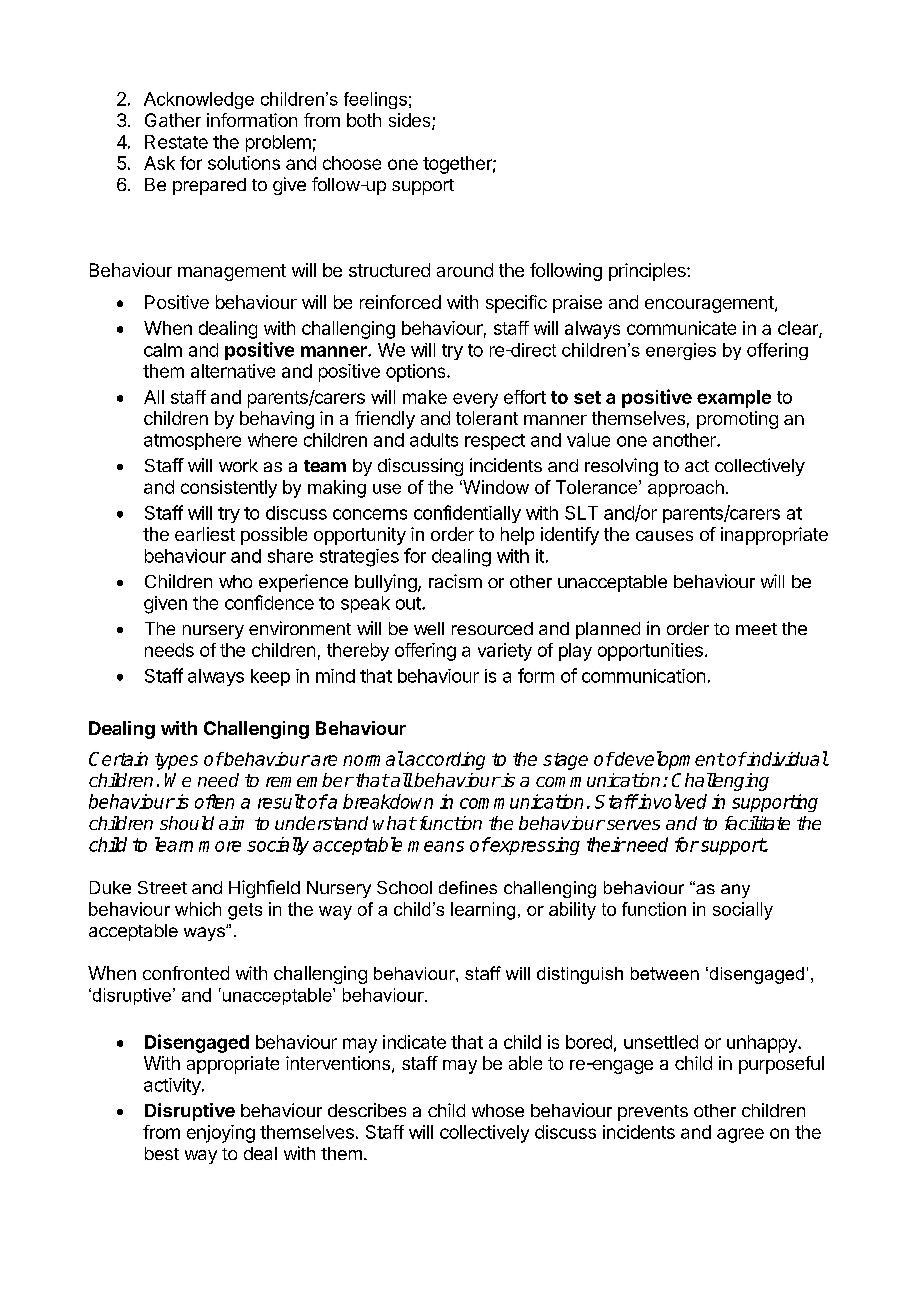 The width and height of the document is (924, 1308). What do you see at coordinates (411, 121) in the document?
I see `sides` at bounding box center [411, 121].
